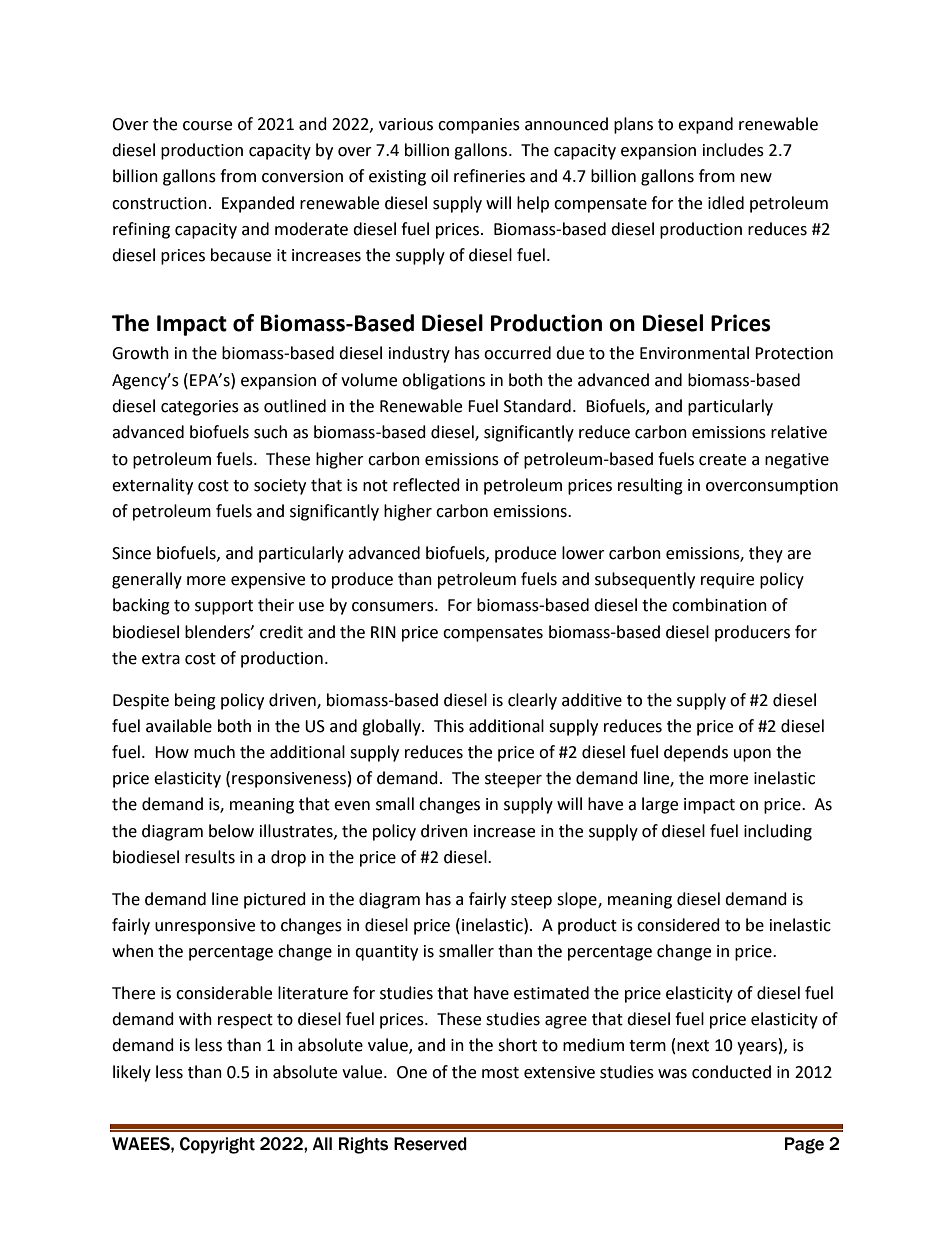  Describe the element at coordinates (733, 150) in the image. I see `includes` at that location.
